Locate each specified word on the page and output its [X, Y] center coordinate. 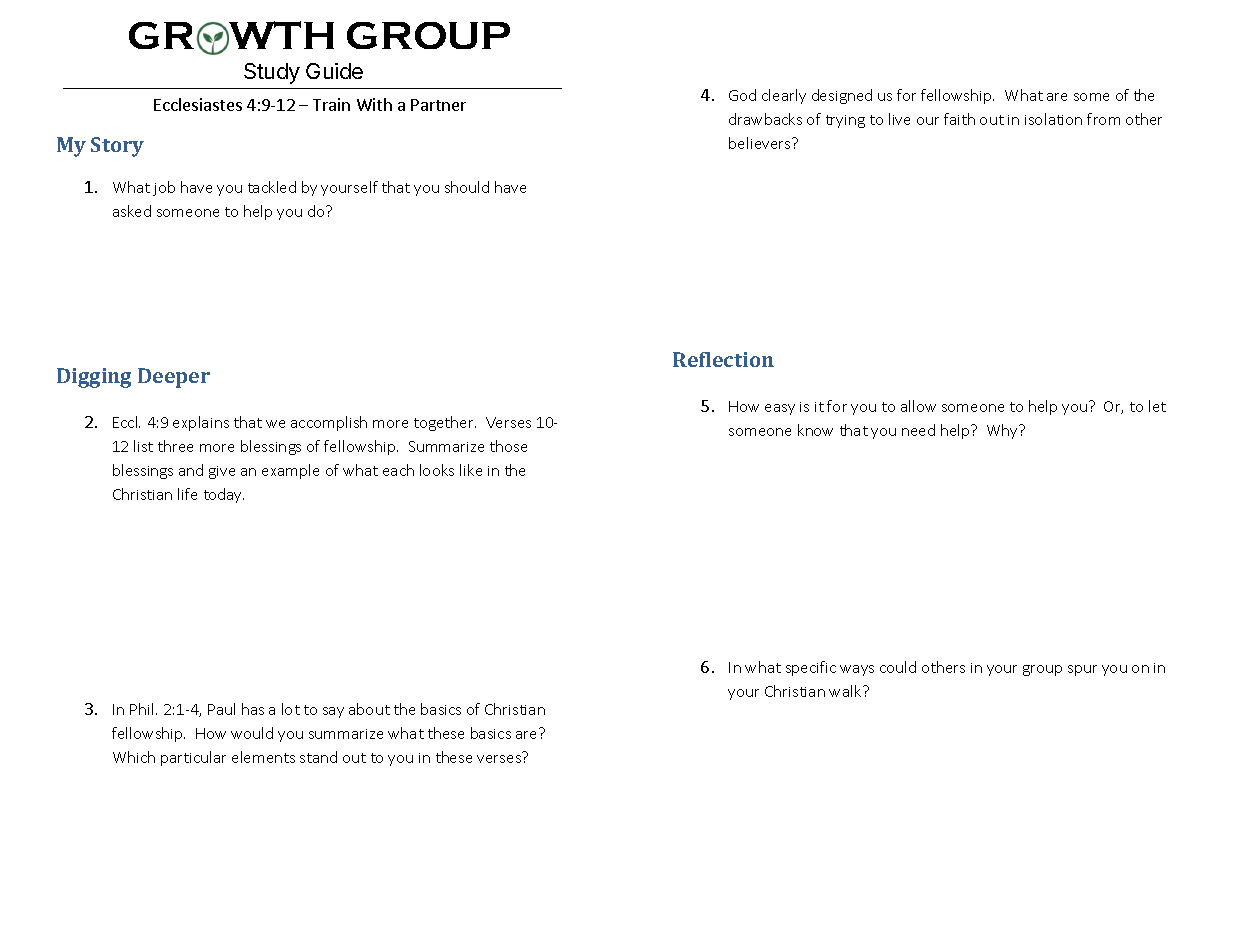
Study [272, 73]
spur [1082, 670]
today [224, 495]
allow [918, 406]
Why [1003, 431]
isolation [1053, 119]
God [742, 95]
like [471, 470]
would [252, 733]
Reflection [723, 359]
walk [846, 691]
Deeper [174, 378]
